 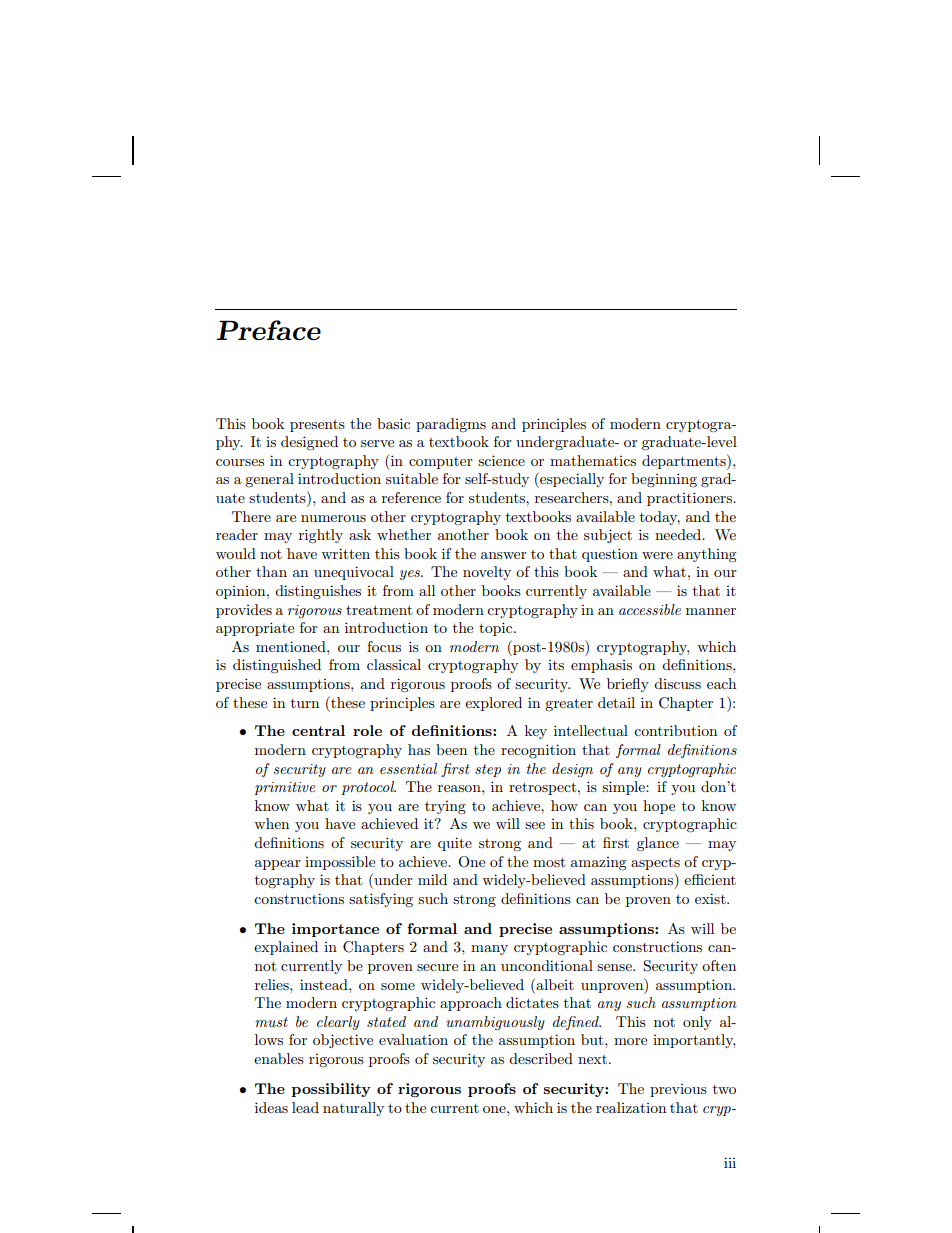 What do you see at coordinates (541, 1058) in the screenshot?
I see `described` at bounding box center [541, 1058].
